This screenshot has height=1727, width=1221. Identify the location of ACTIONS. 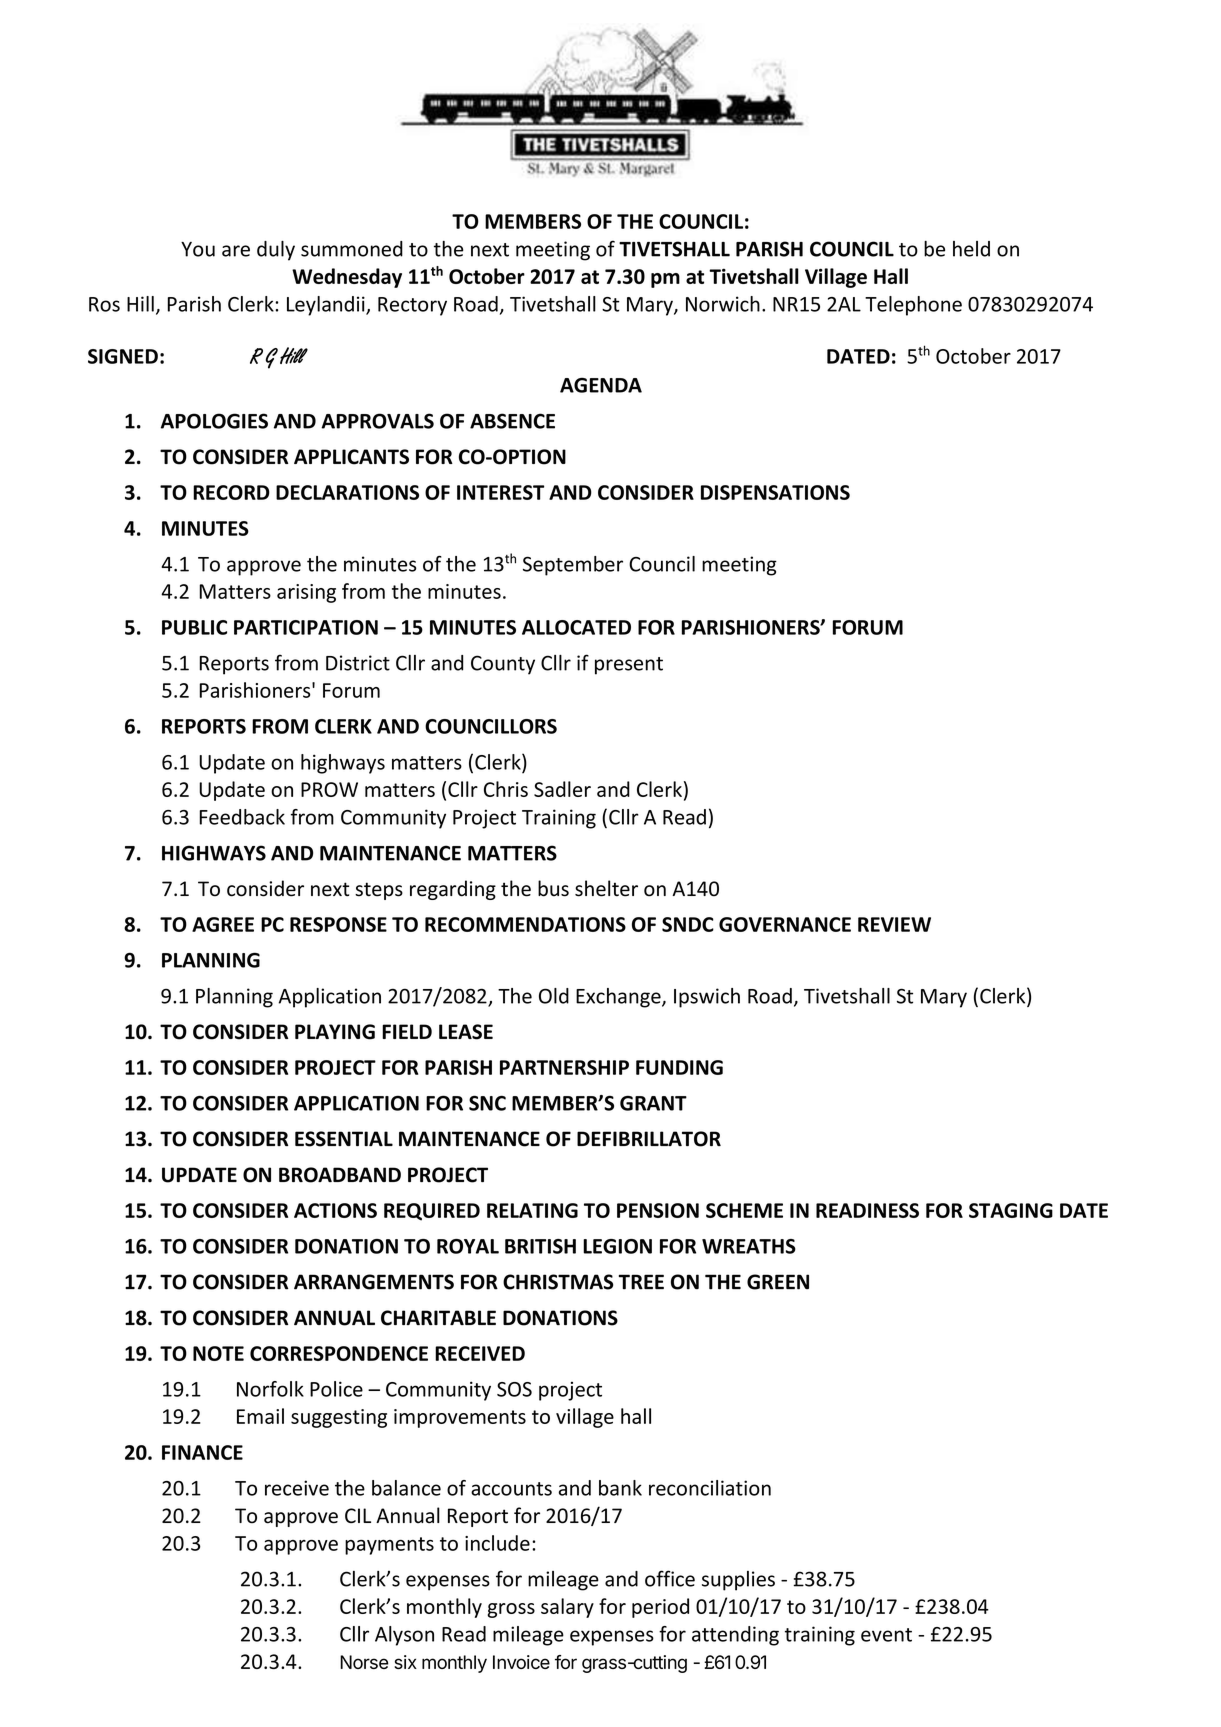
(335, 1210).
